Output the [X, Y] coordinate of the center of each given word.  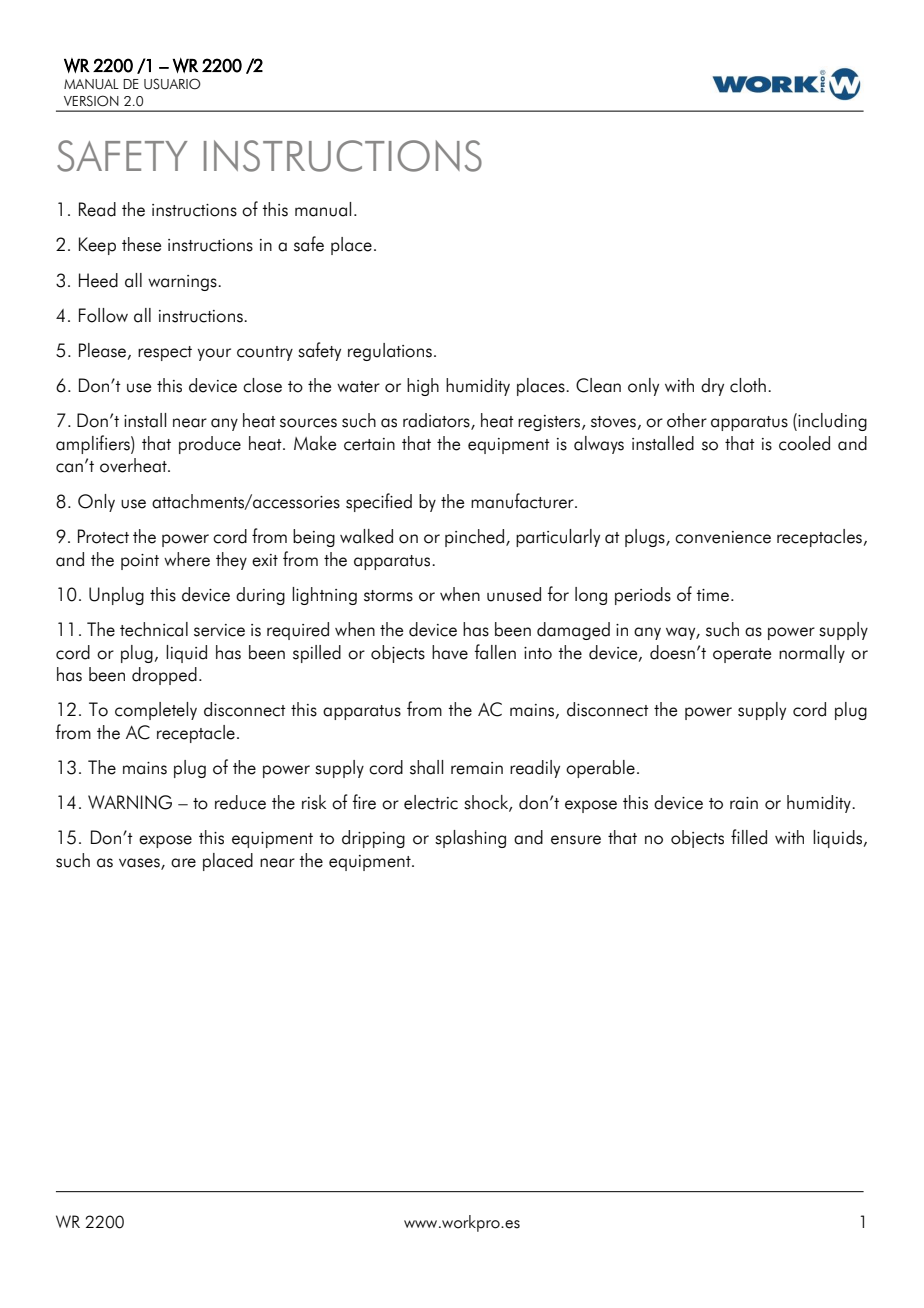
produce [210, 445]
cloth [748, 385]
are [183, 863]
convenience [723, 537]
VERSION [91, 101]
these [141, 244]
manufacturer [523, 501]
